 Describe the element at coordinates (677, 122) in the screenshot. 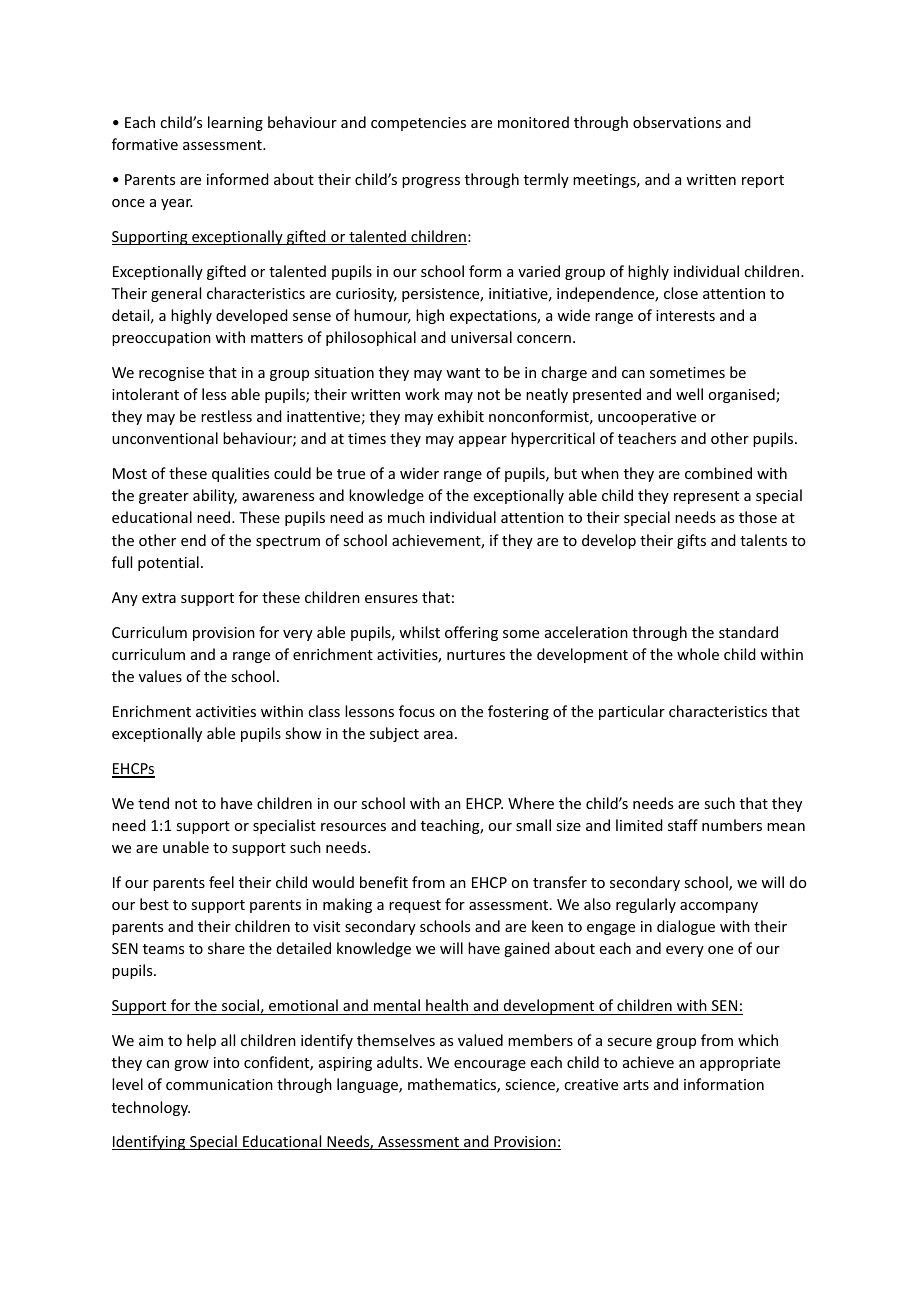

I see `observations` at that location.
